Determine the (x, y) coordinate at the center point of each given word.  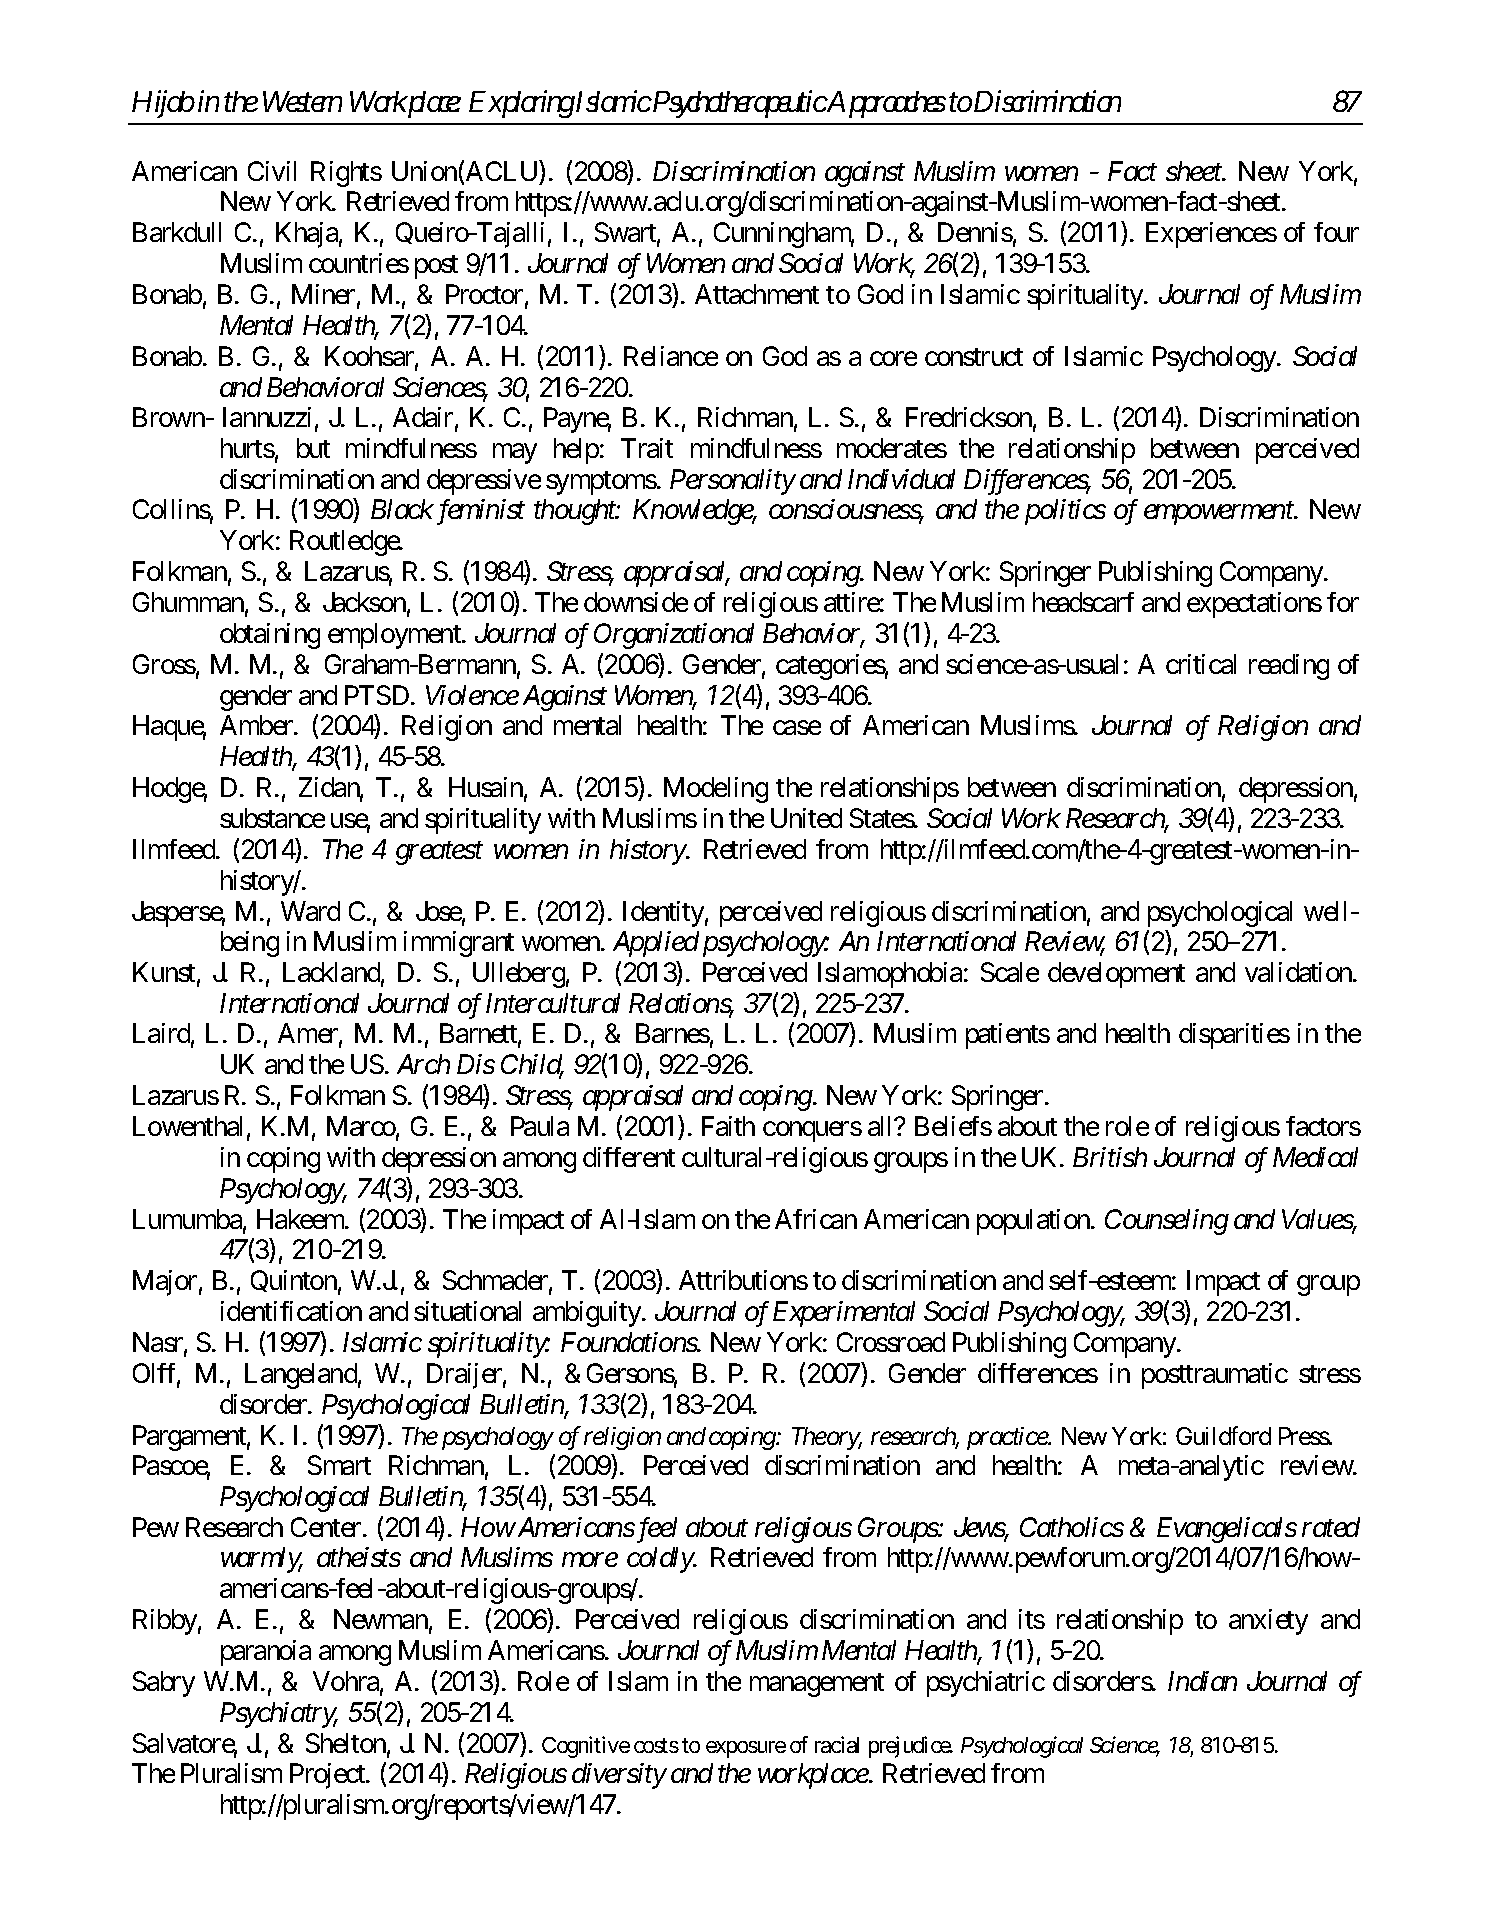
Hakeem (302, 1219)
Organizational (674, 636)
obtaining (270, 636)
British (1110, 1157)
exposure (746, 1749)
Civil (272, 171)
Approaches (886, 104)
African (816, 1219)
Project (328, 1776)
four (1336, 232)
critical (1201, 664)
